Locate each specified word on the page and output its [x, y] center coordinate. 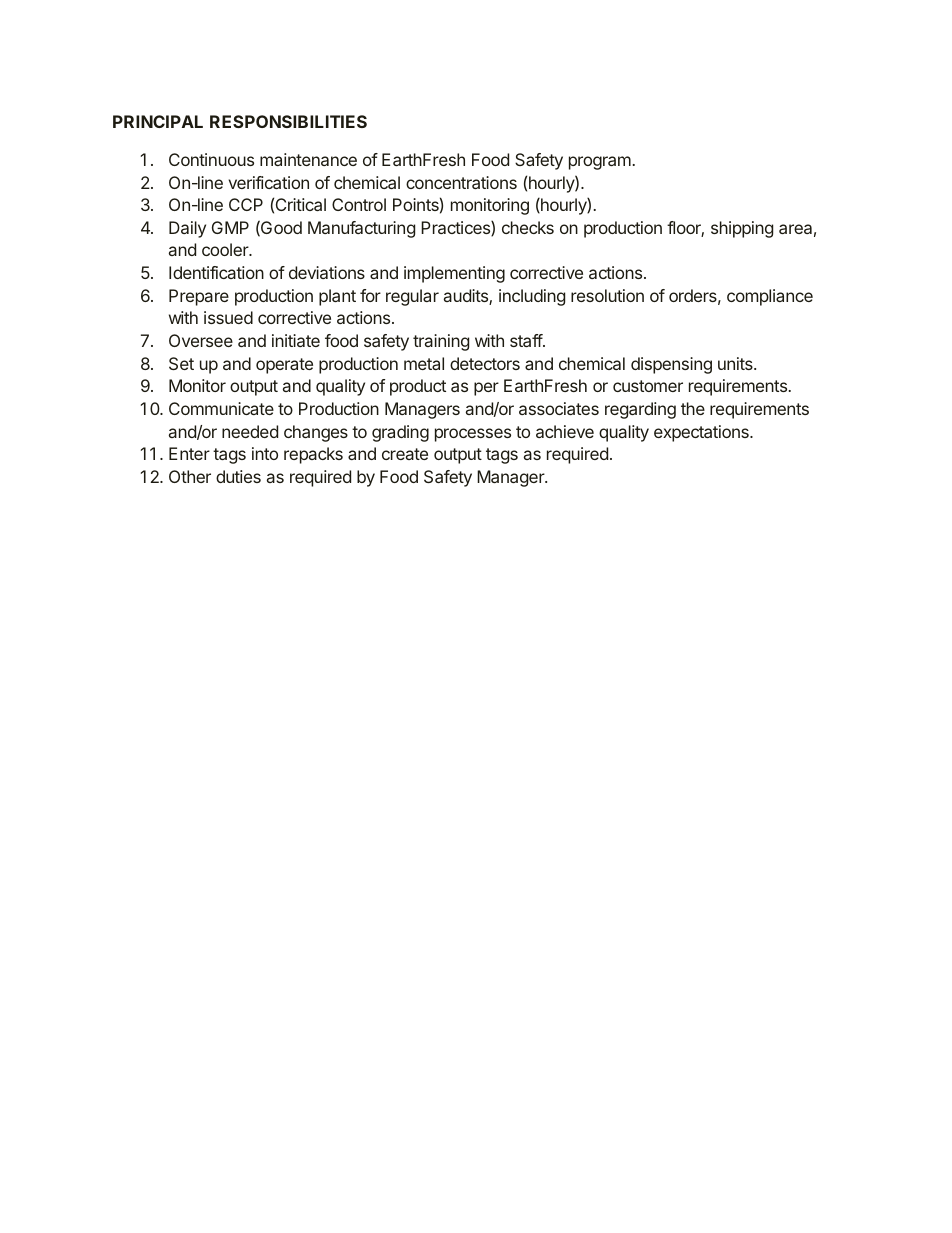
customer [648, 386]
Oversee [201, 340]
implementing [454, 274]
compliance [770, 297]
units [736, 363]
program [600, 163]
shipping [742, 229]
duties [238, 476]
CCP [246, 204]
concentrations [461, 182]
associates [559, 408]
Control [359, 204]
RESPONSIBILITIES [288, 121]
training [441, 342]
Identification [216, 272]
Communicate [221, 408]
